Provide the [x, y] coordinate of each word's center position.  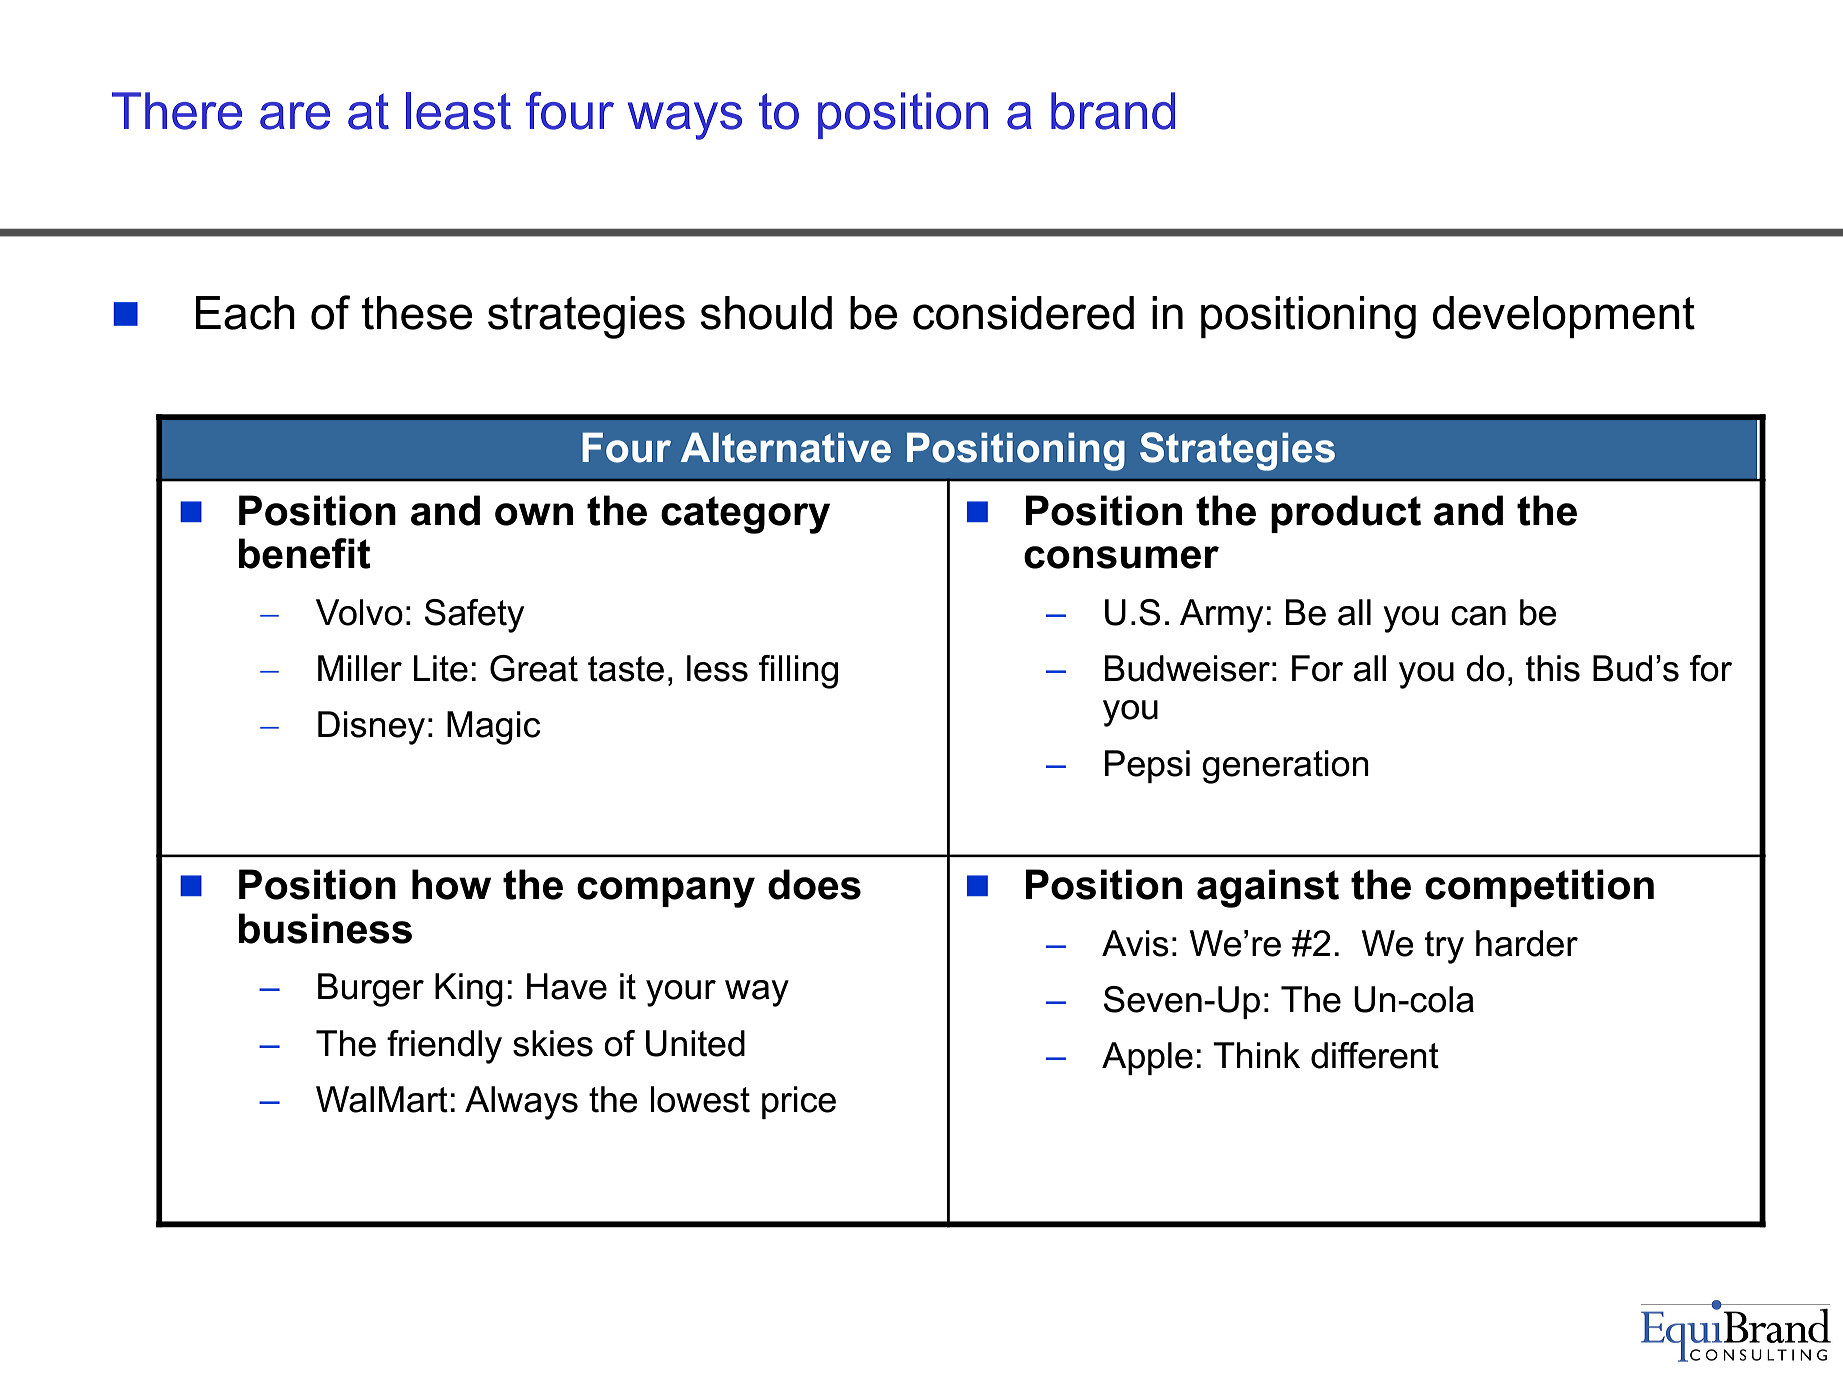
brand [1113, 111]
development [1563, 317]
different [1375, 1055]
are [295, 116]
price [799, 1102]
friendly [444, 1047]
